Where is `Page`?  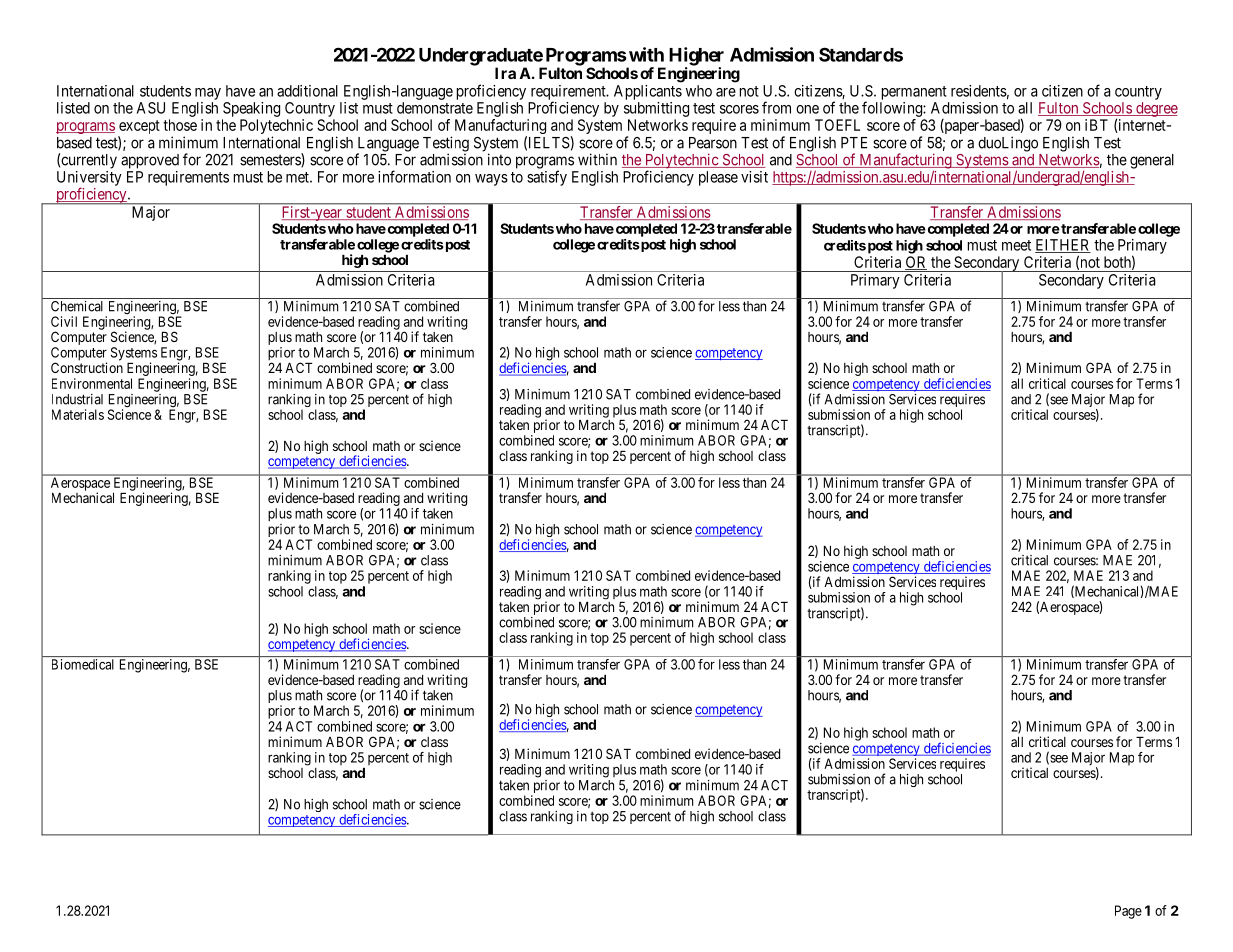
Page is located at coordinates (1128, 912).
